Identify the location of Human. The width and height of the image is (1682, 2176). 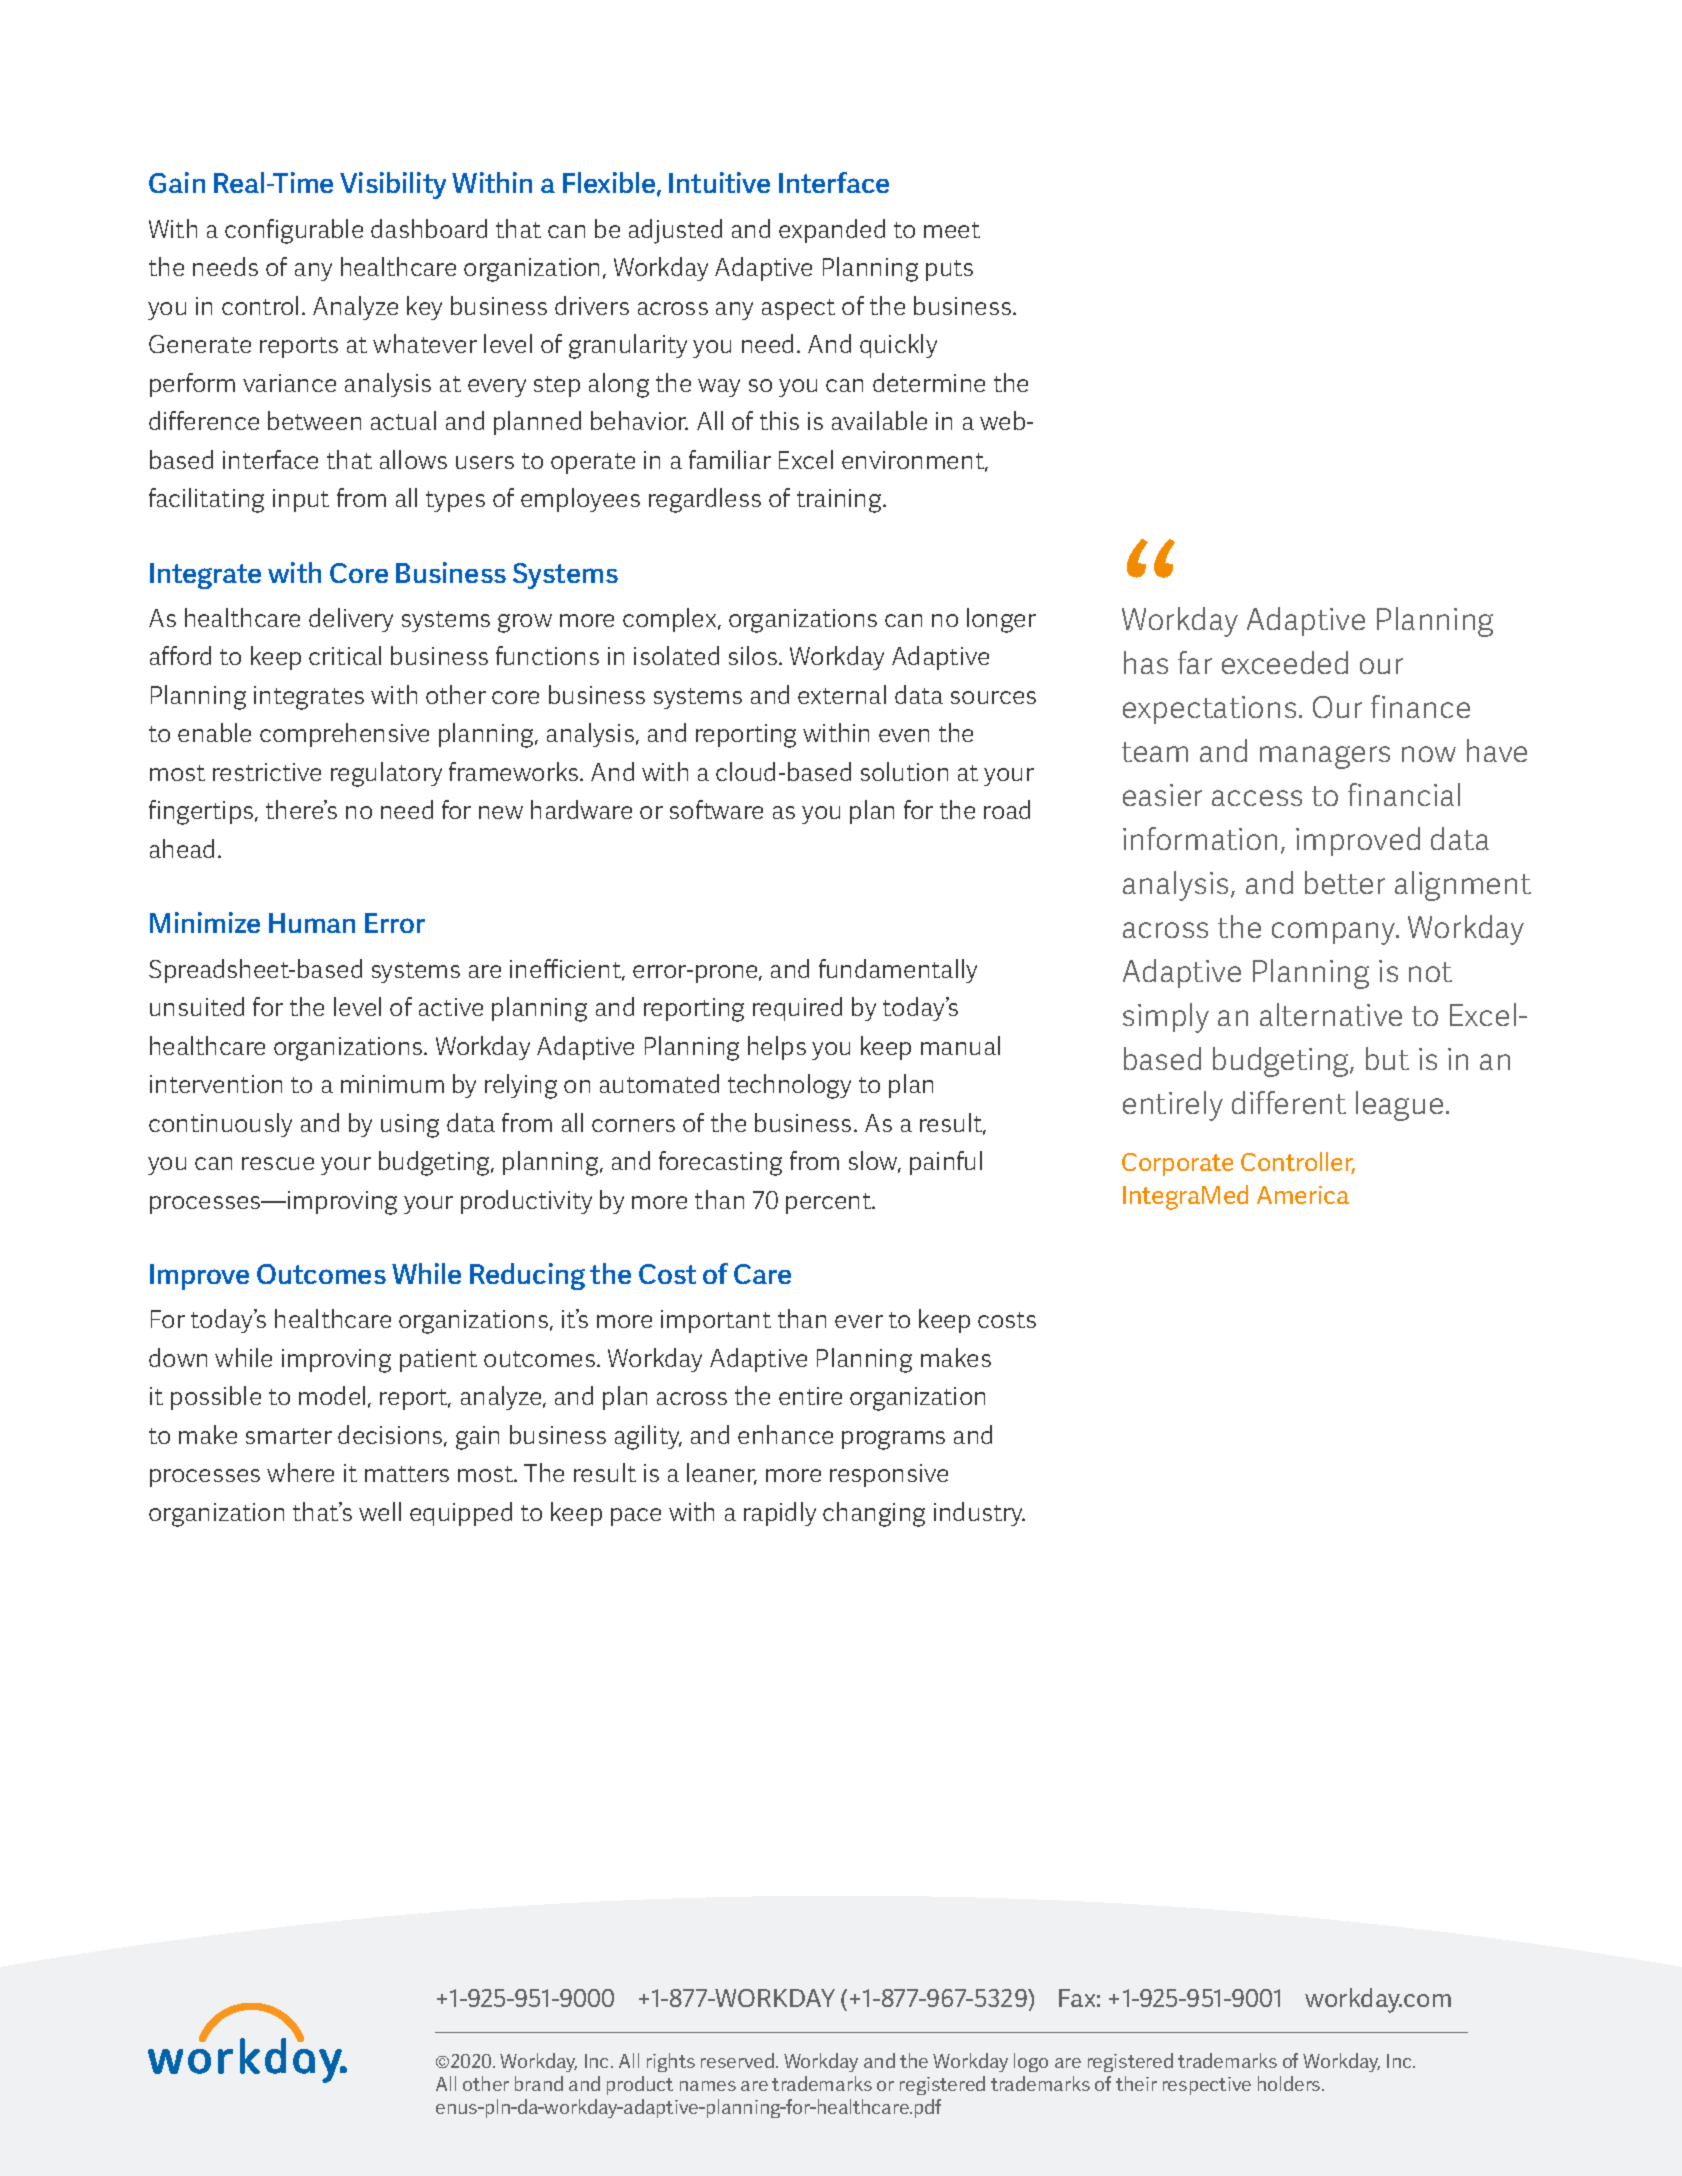
(312, 923).
